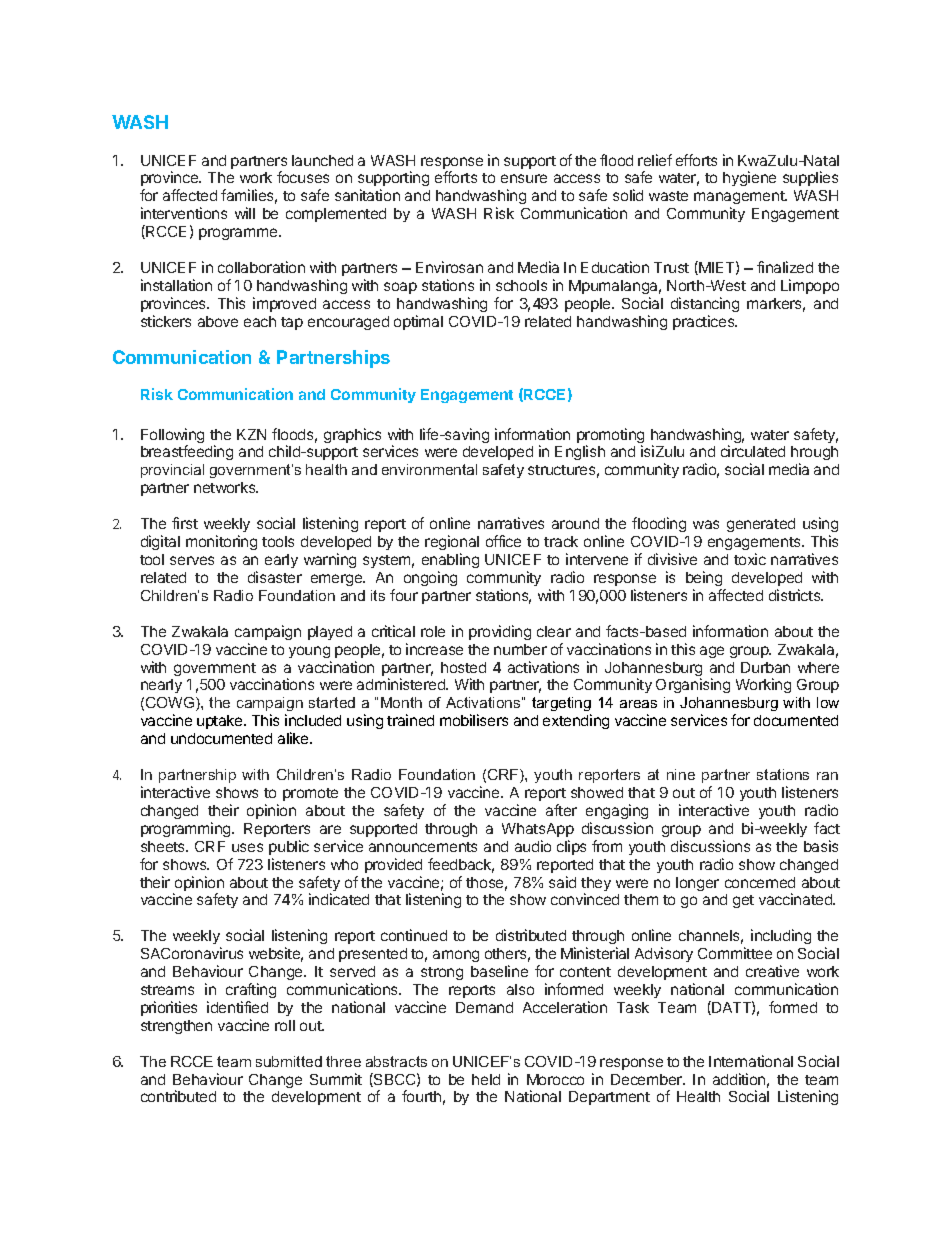  I want to click on after, so click(561, 810).
